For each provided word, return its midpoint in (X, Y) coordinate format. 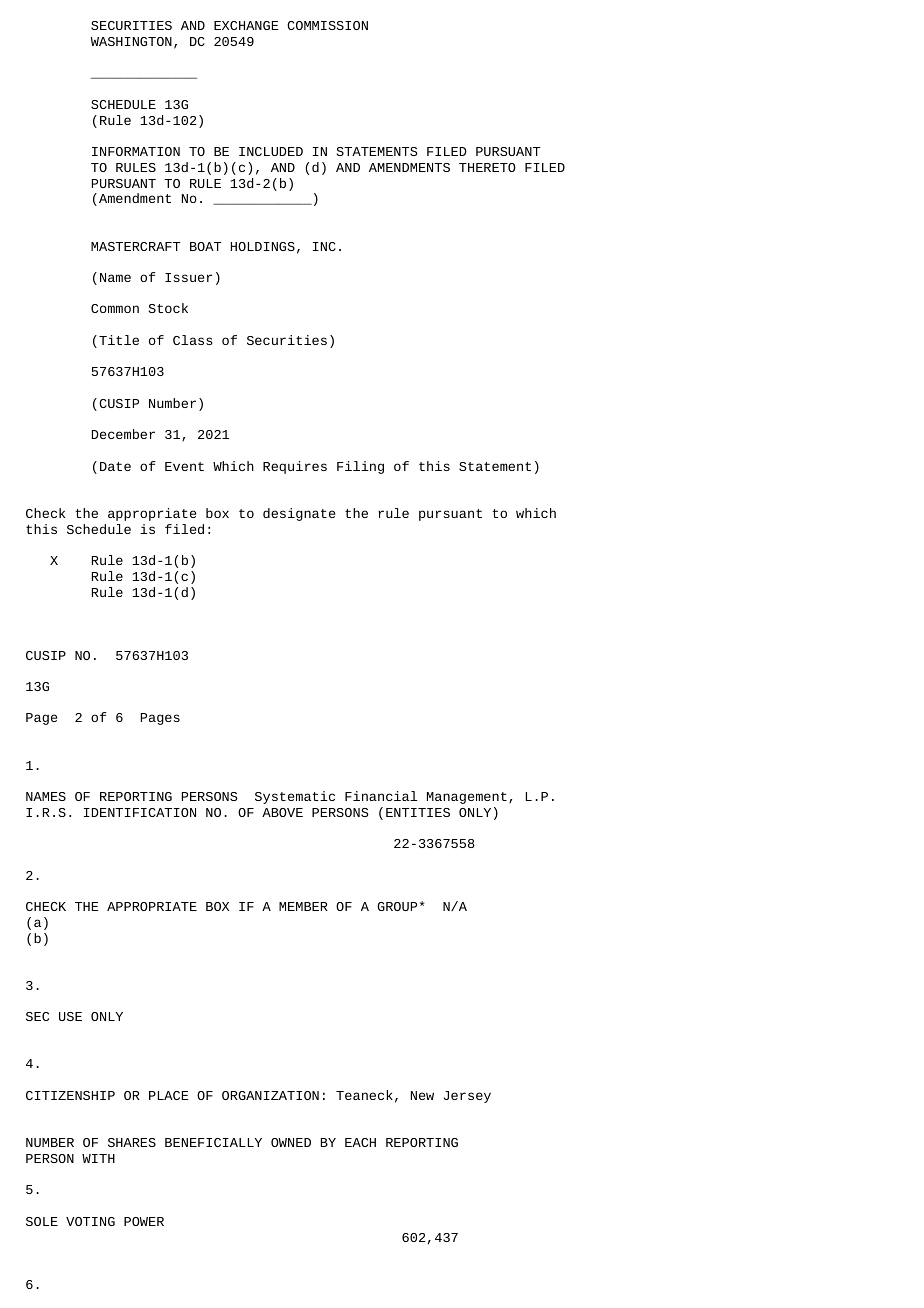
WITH (98, 1158)
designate (299, 514)
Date (115, 466)
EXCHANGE (246, 25)
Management (467, 798)
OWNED (291, 1142)
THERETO (487, 167)
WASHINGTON (131, 41)
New (422, 1095)
